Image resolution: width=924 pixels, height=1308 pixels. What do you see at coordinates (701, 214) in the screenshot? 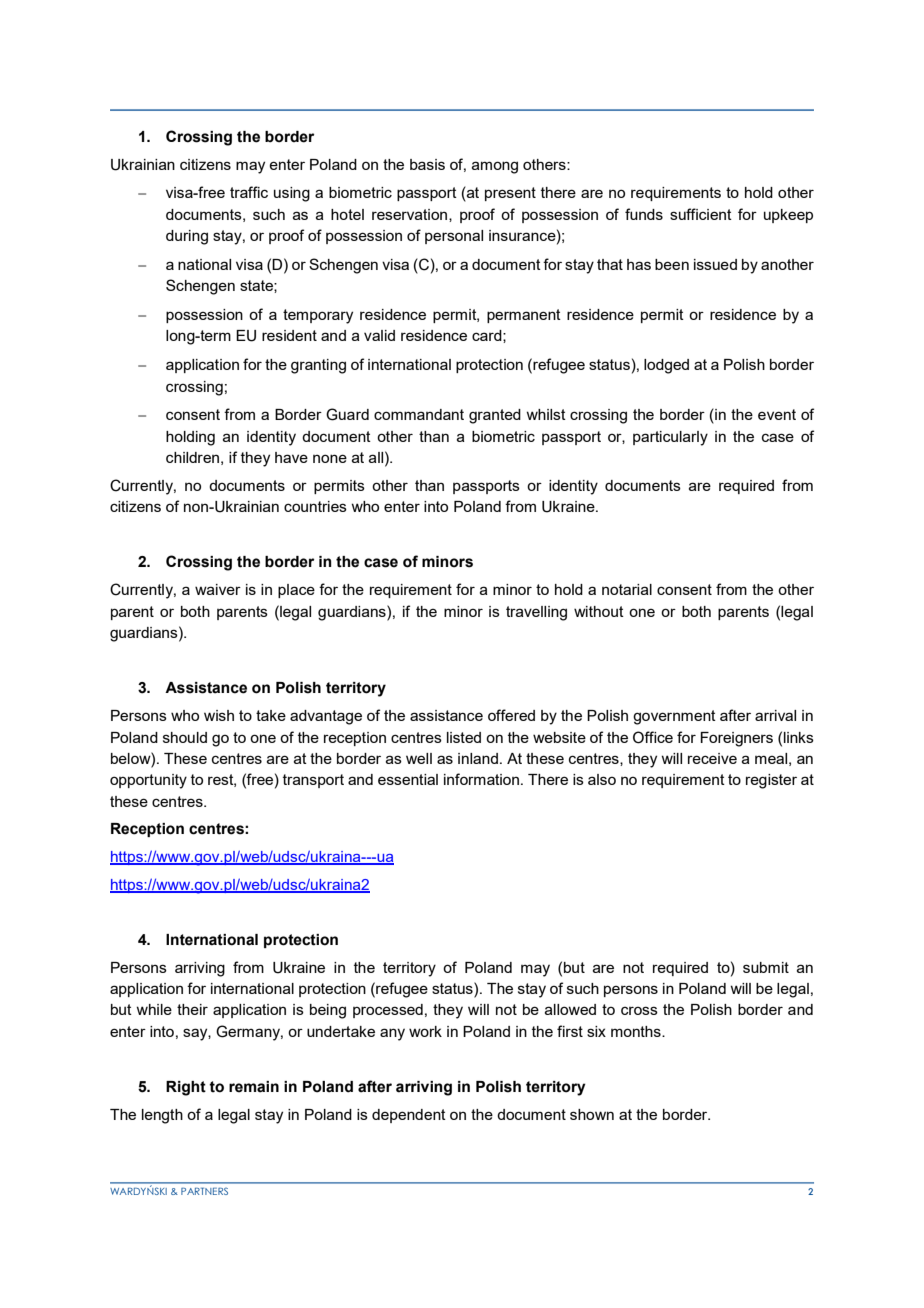
I see `sufficient` at bounding box center [701, 214].
